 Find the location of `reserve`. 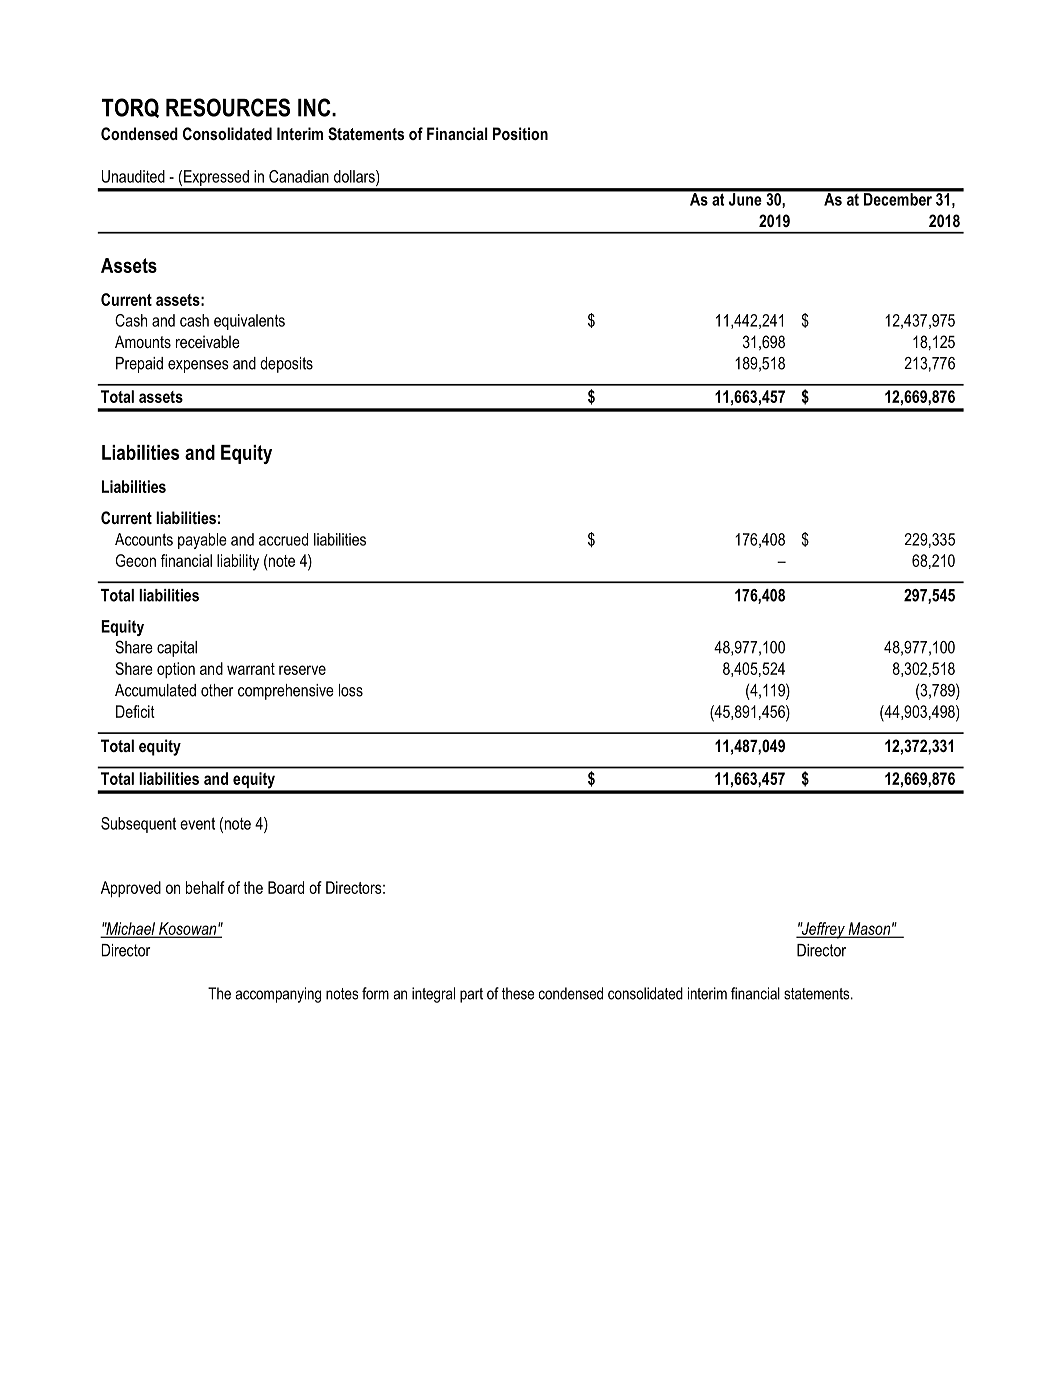

reserve is located at coordinates (302, 670).
